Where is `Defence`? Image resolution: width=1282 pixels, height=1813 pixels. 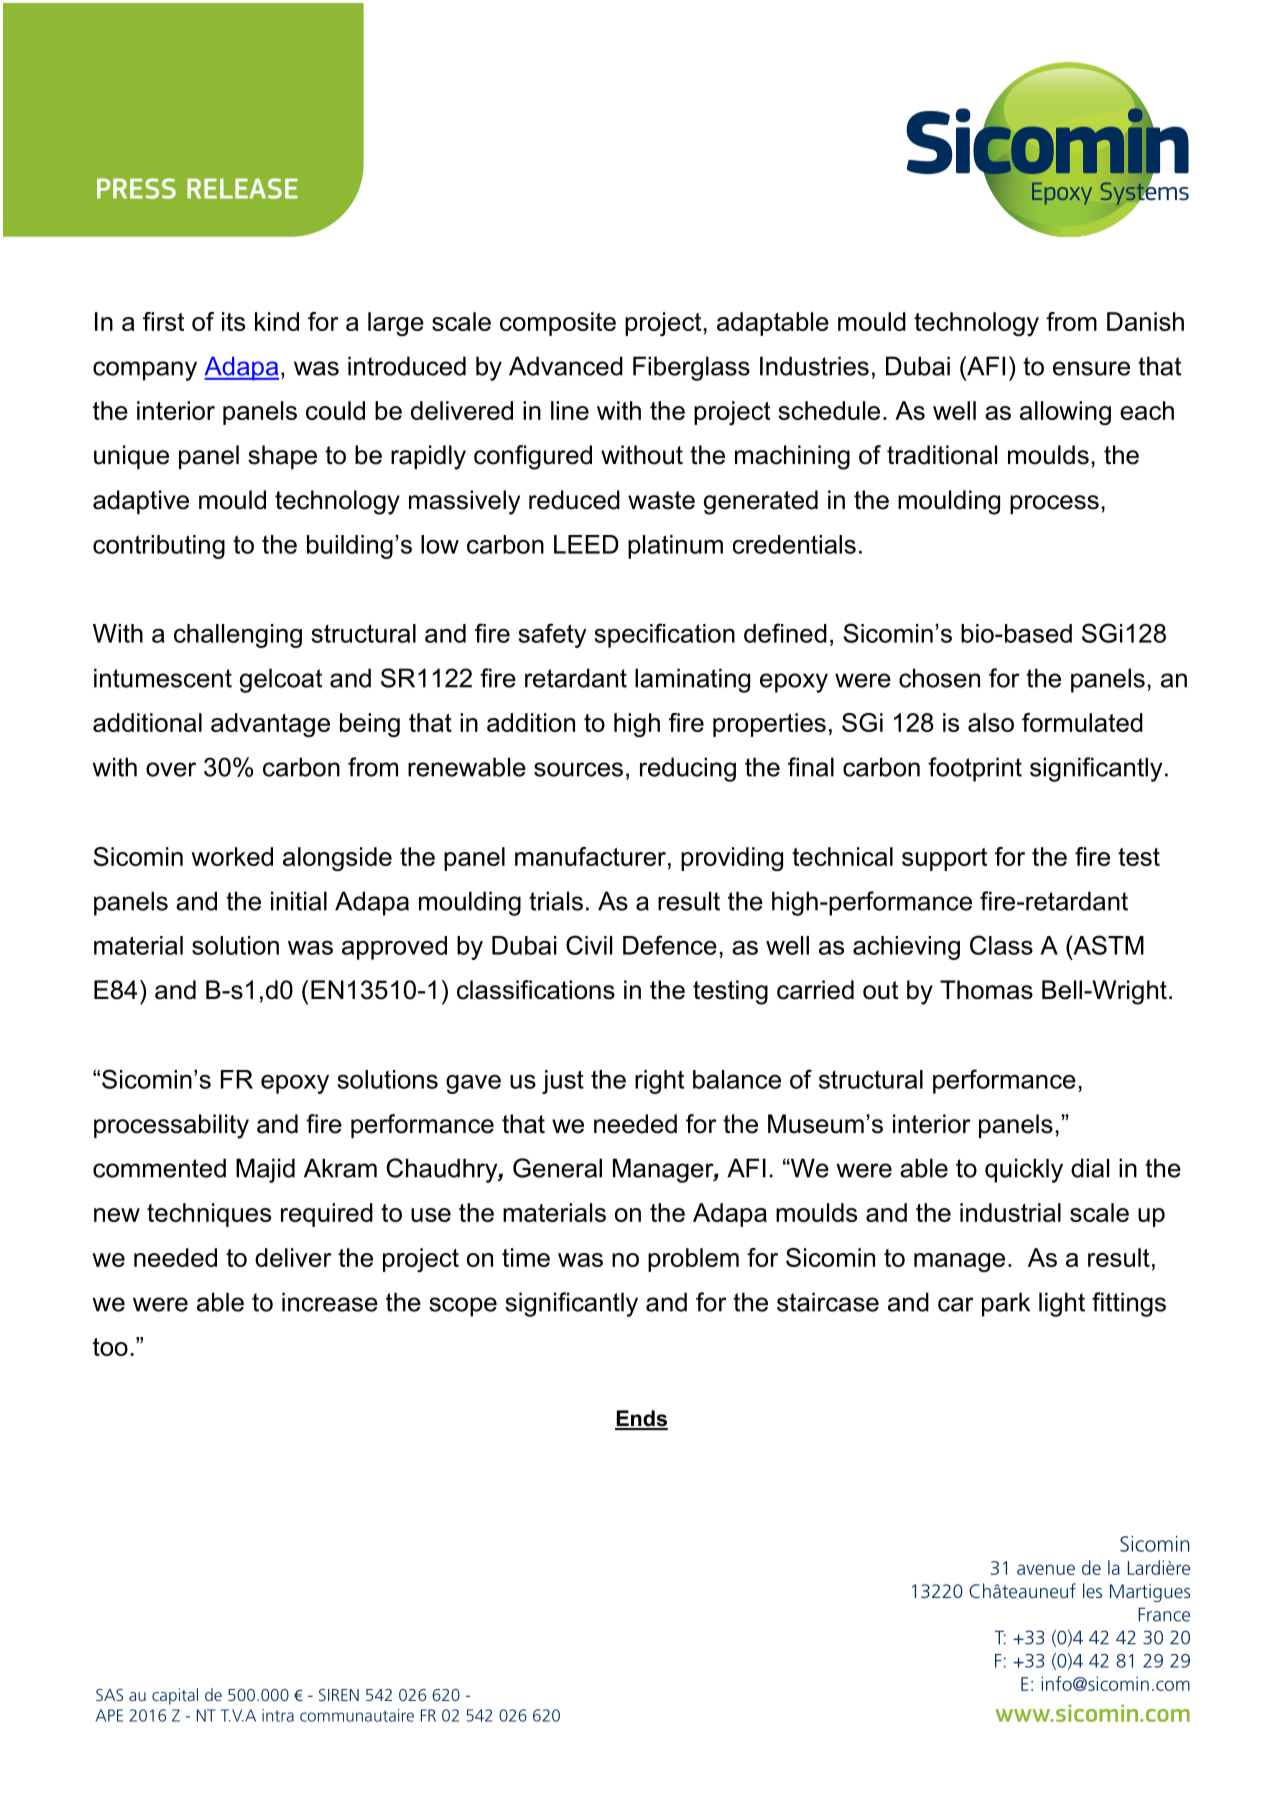
Defence is located at coordinates (670, 945).
